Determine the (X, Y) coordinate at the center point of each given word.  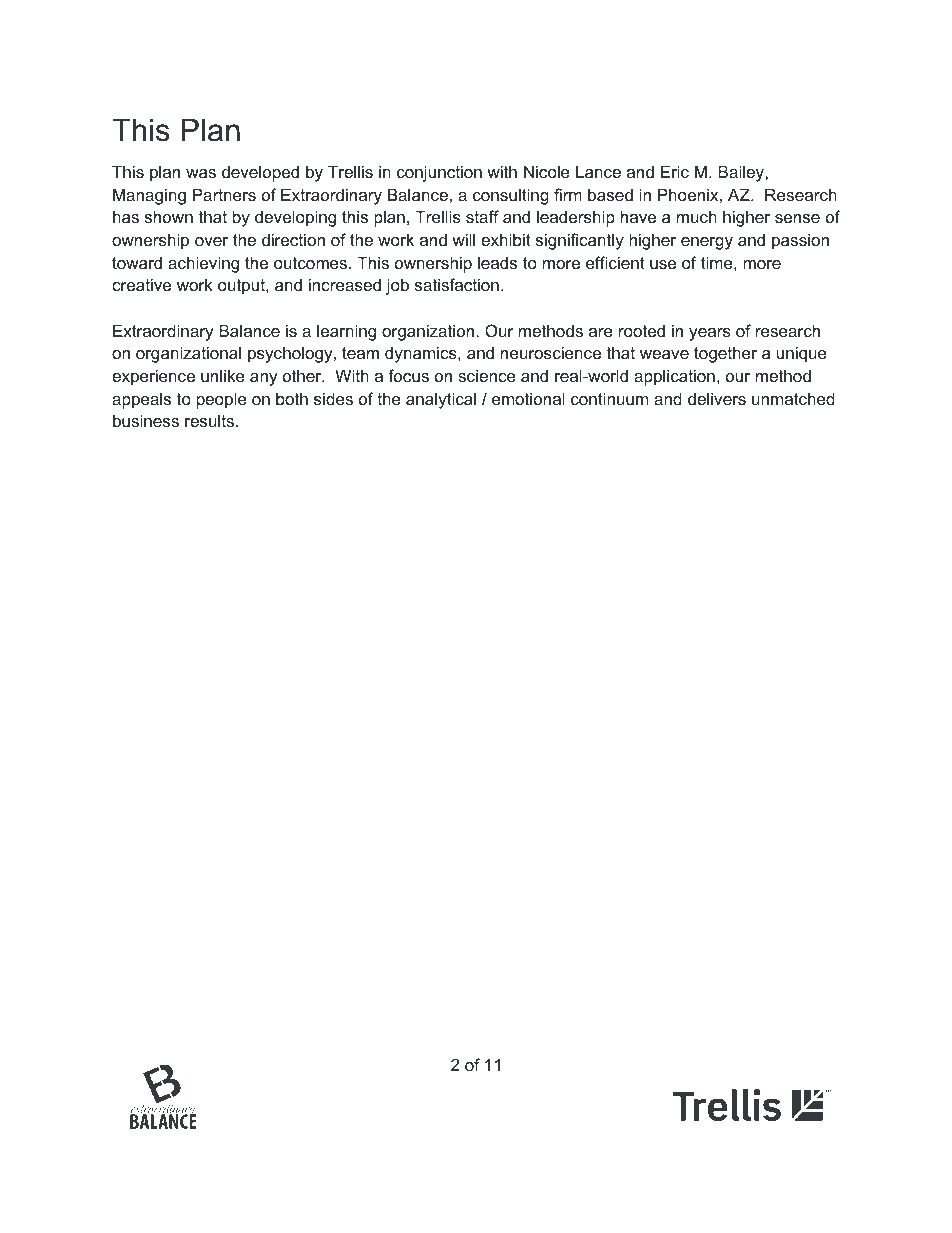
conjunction (439, 173)
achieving (203, 264)
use (663, 264)
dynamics (422, 354)
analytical (441, 400)
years (710, 334)
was (201, 173)
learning (346, 332)
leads (497, 262)
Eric (675, 171)
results (209, 420)
